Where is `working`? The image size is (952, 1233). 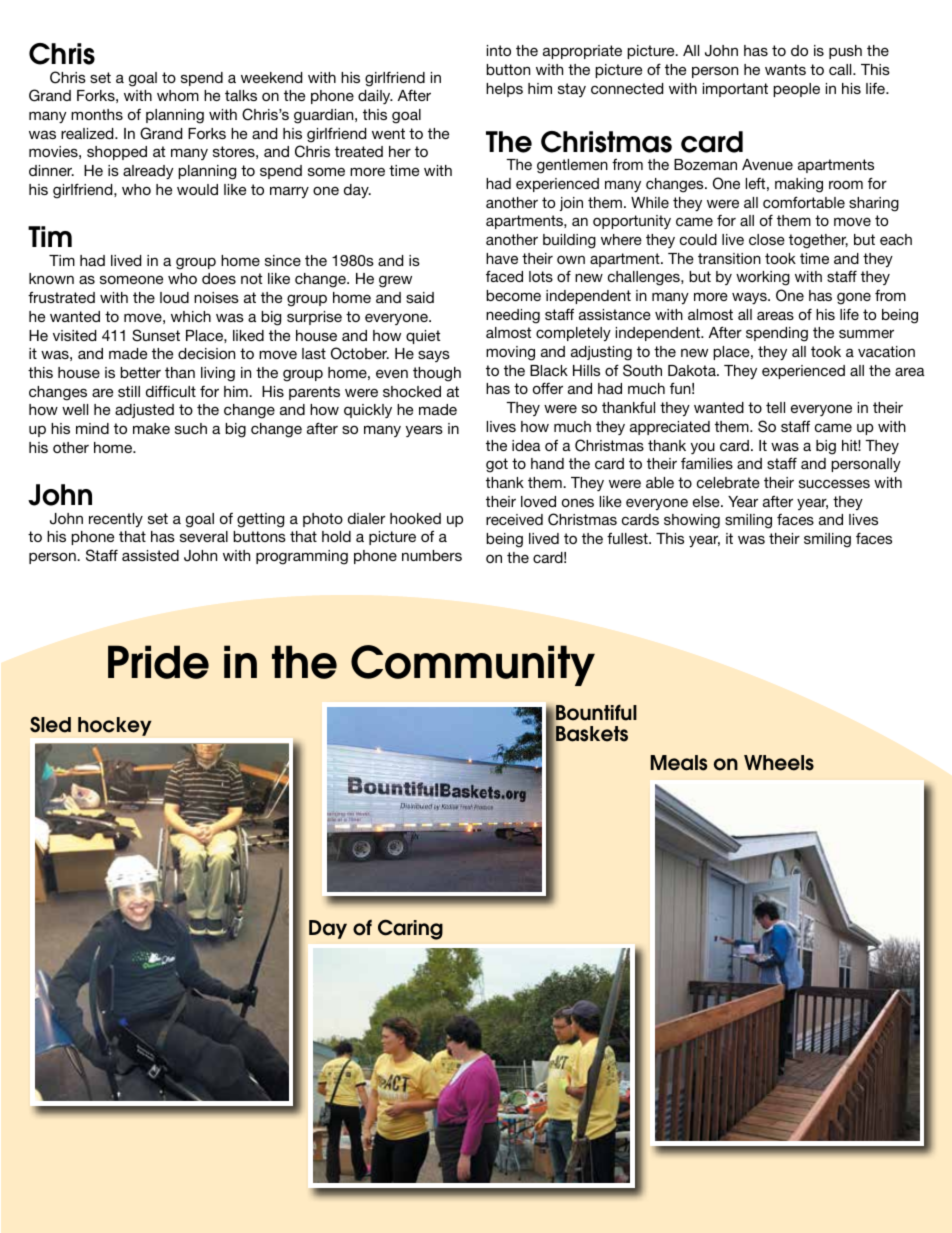 working is located at coordinates (763, 278).
